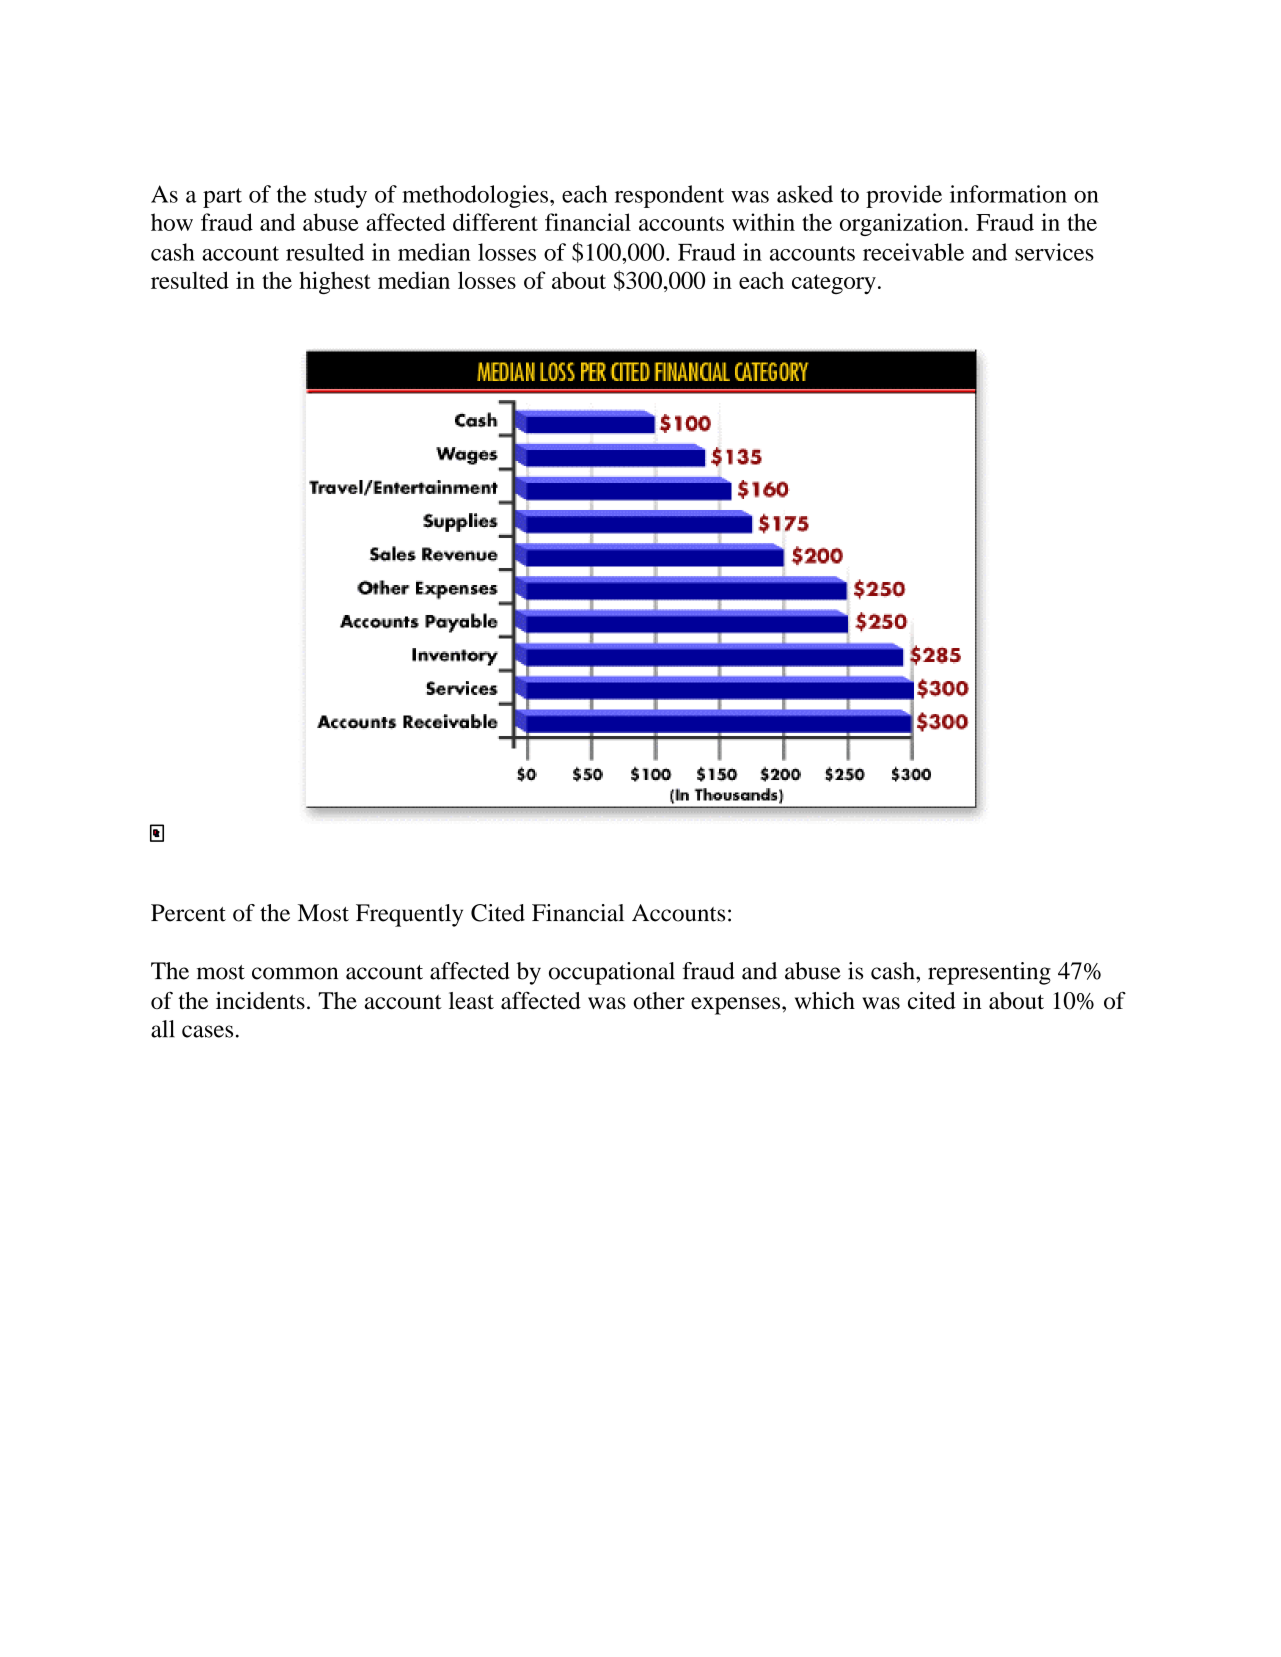  Describe the element at coordinates (669, 196) in the screenshot. I see `respondent` at that location.
